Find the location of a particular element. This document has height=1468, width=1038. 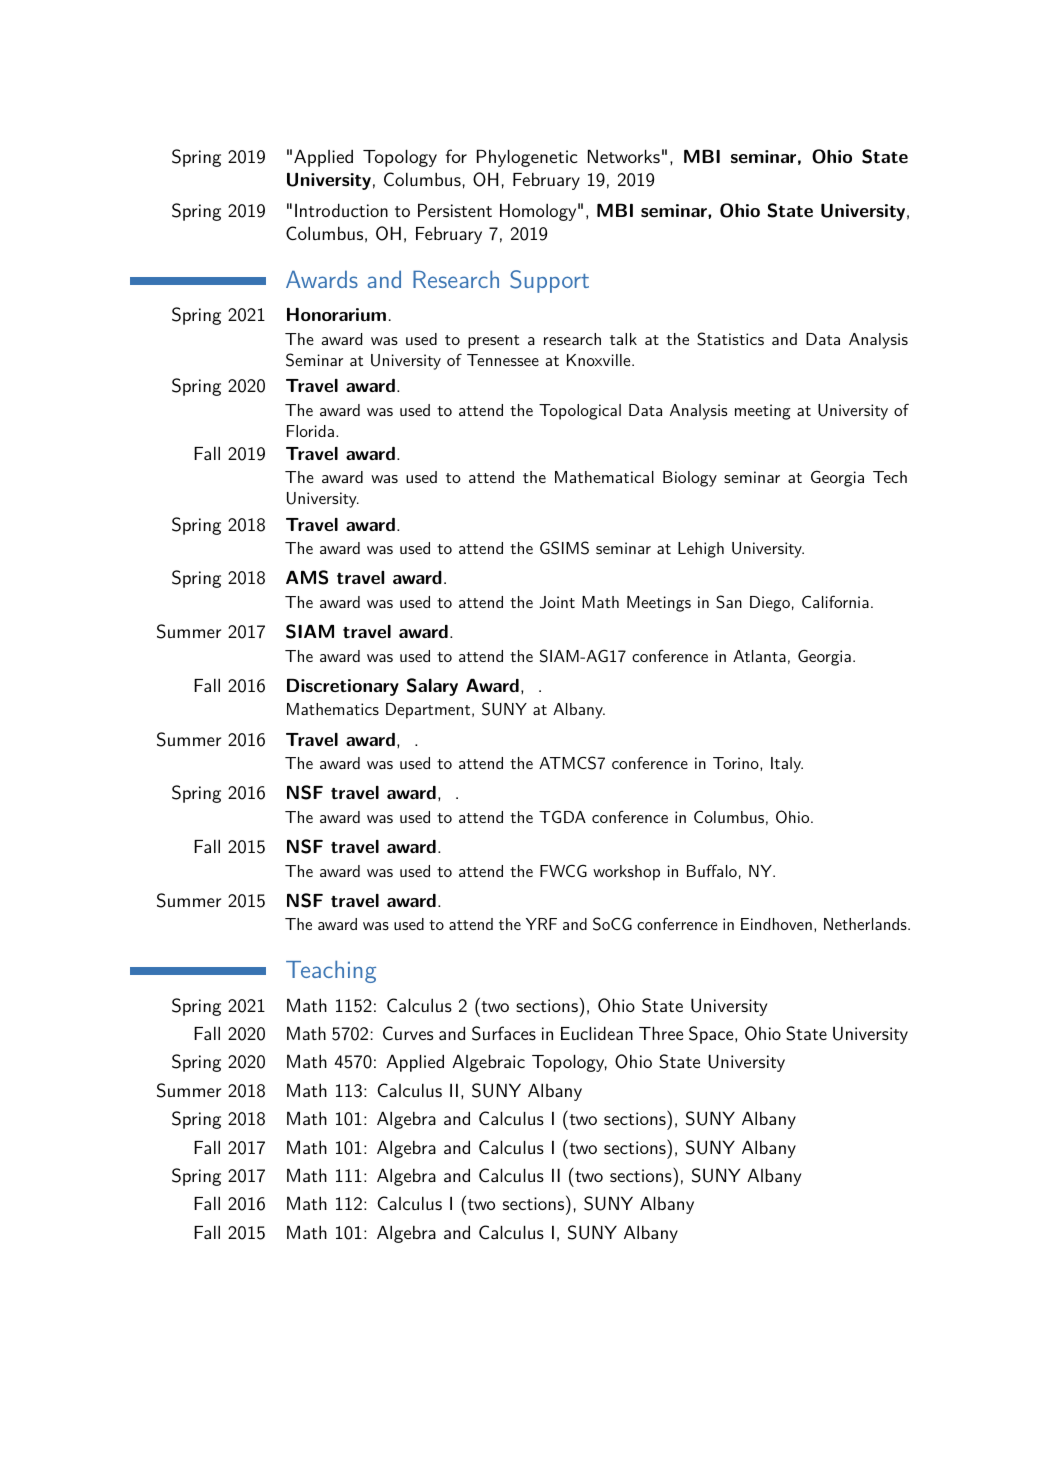

workshop is located at coordinates (626, 873).
